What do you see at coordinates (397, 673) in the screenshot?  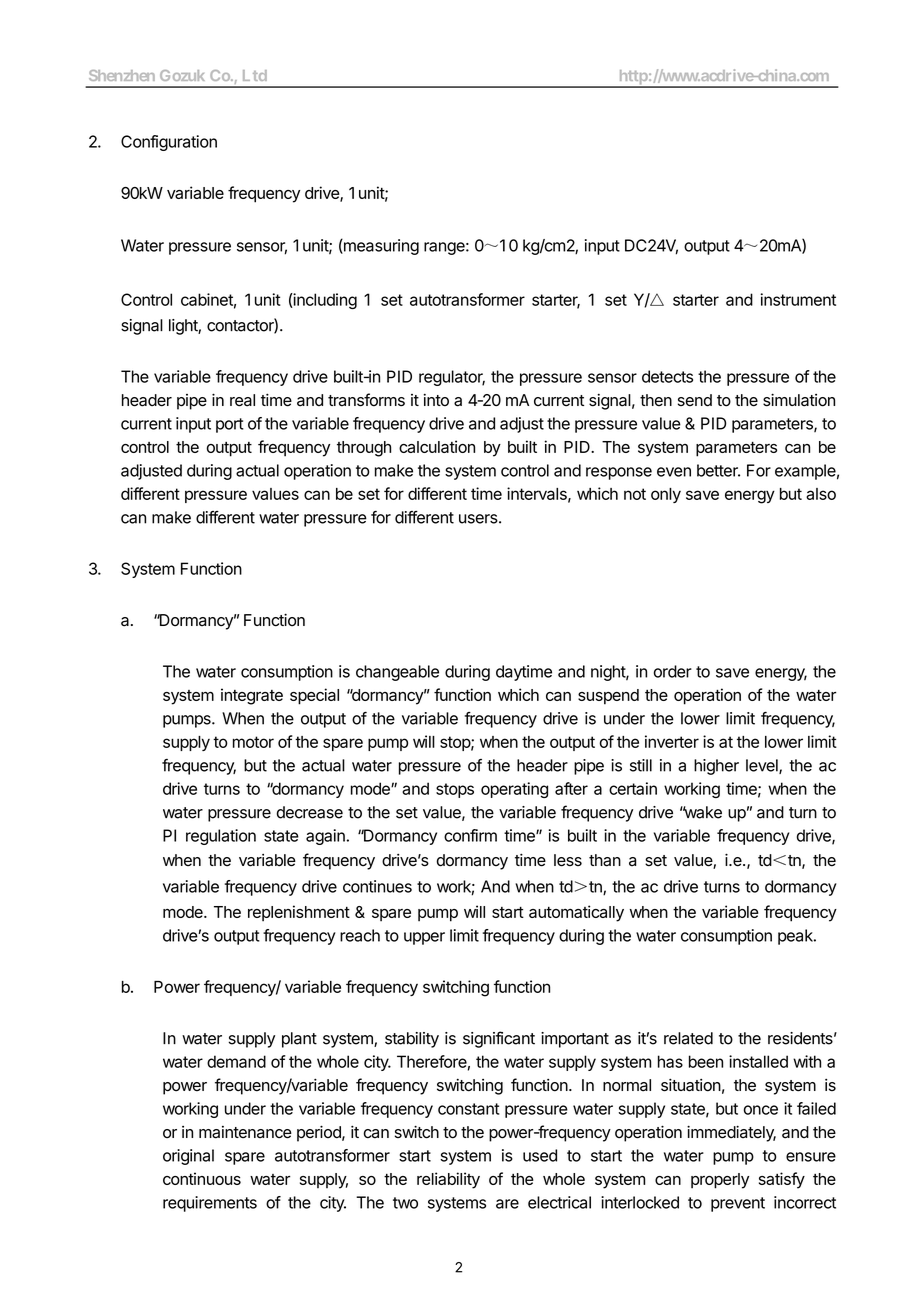 I see `changeable` at bounding box center [397, 673].
